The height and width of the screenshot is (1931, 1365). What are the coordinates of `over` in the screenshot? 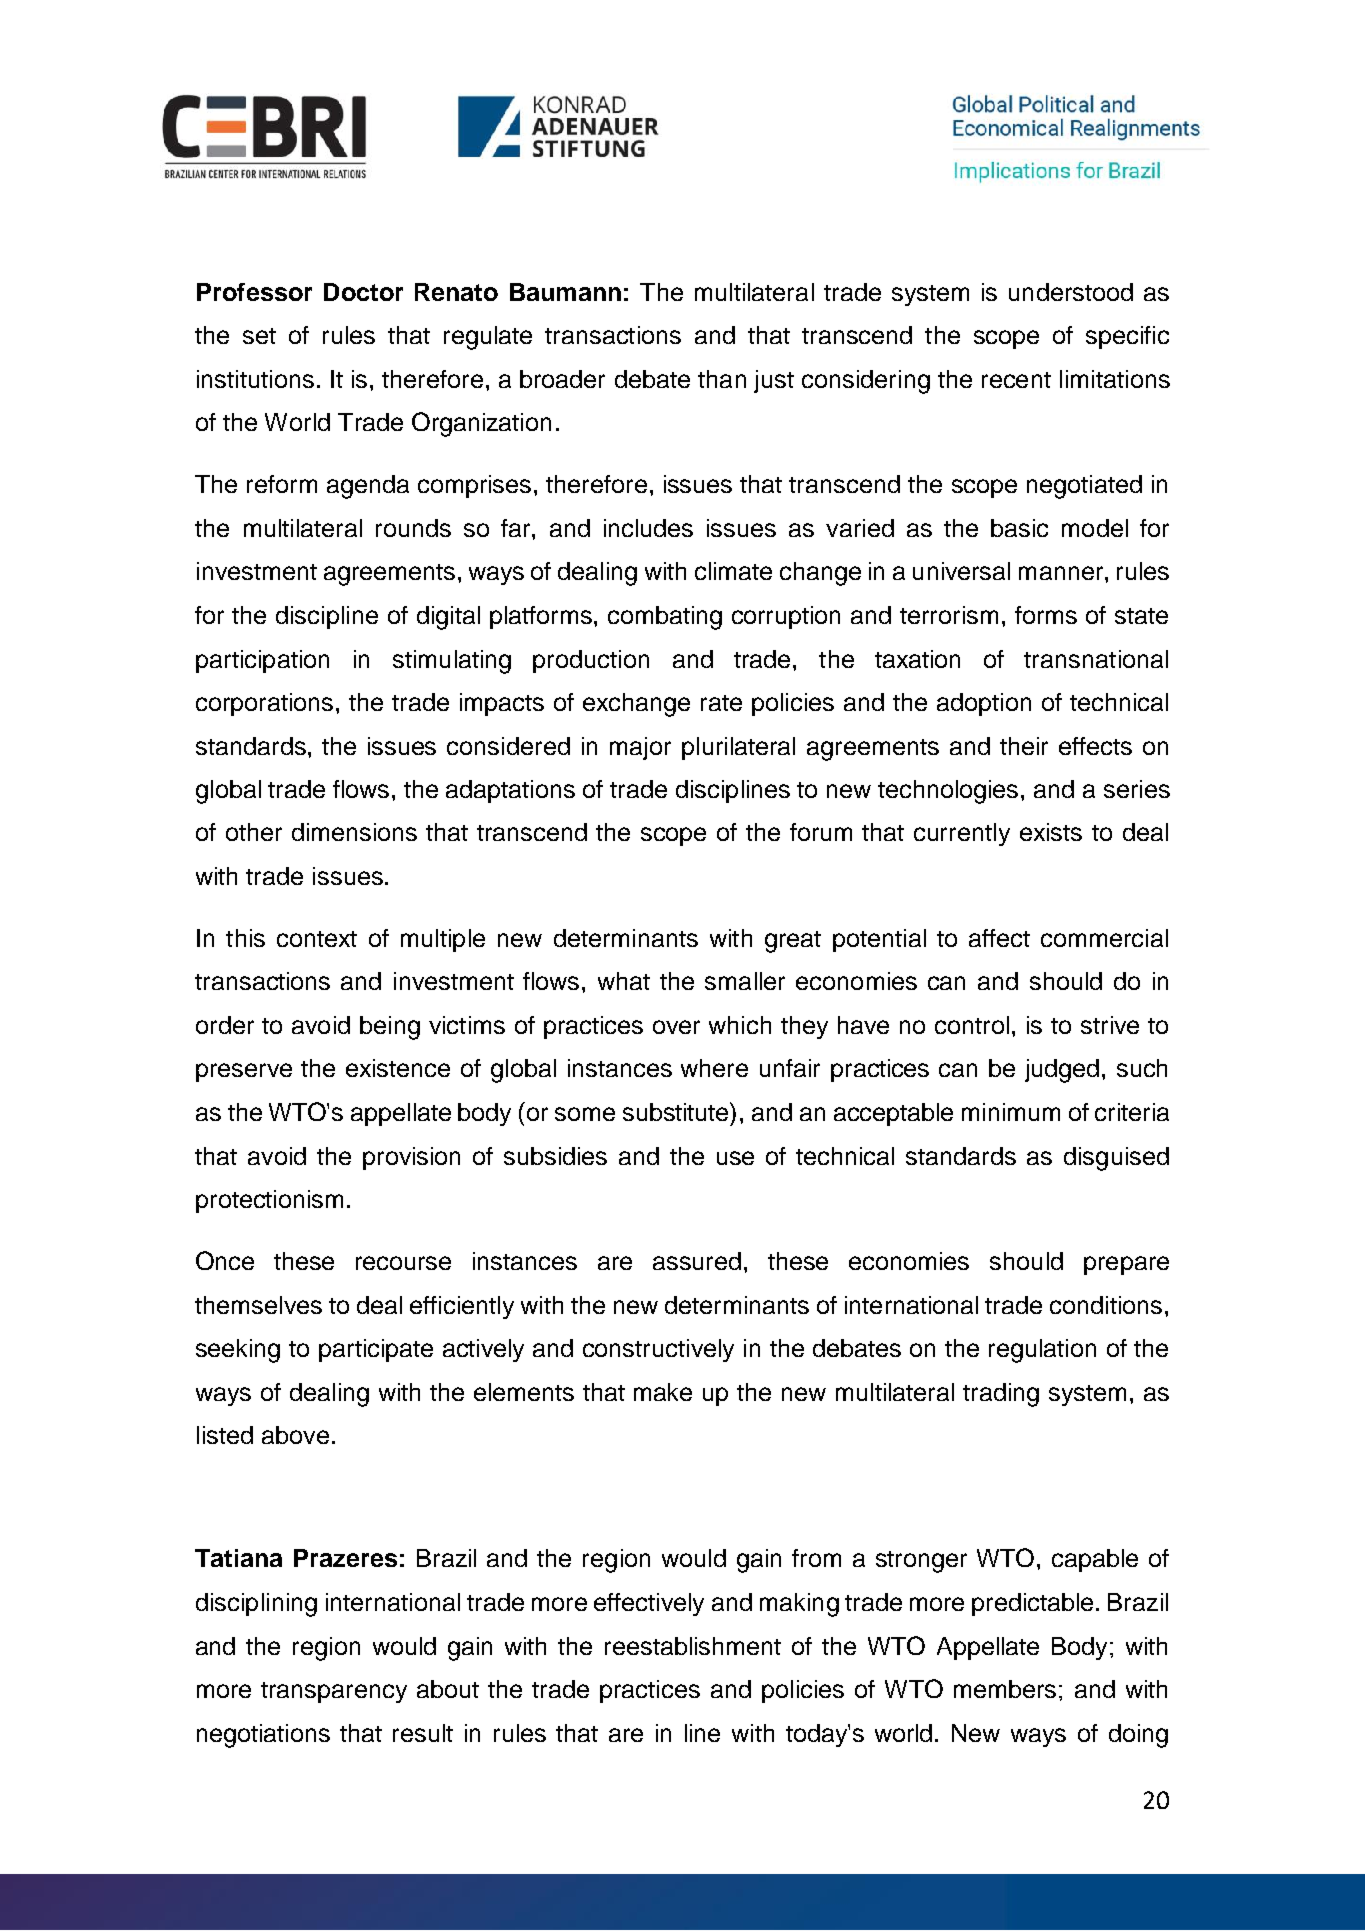 It's located at (676, 1027).
